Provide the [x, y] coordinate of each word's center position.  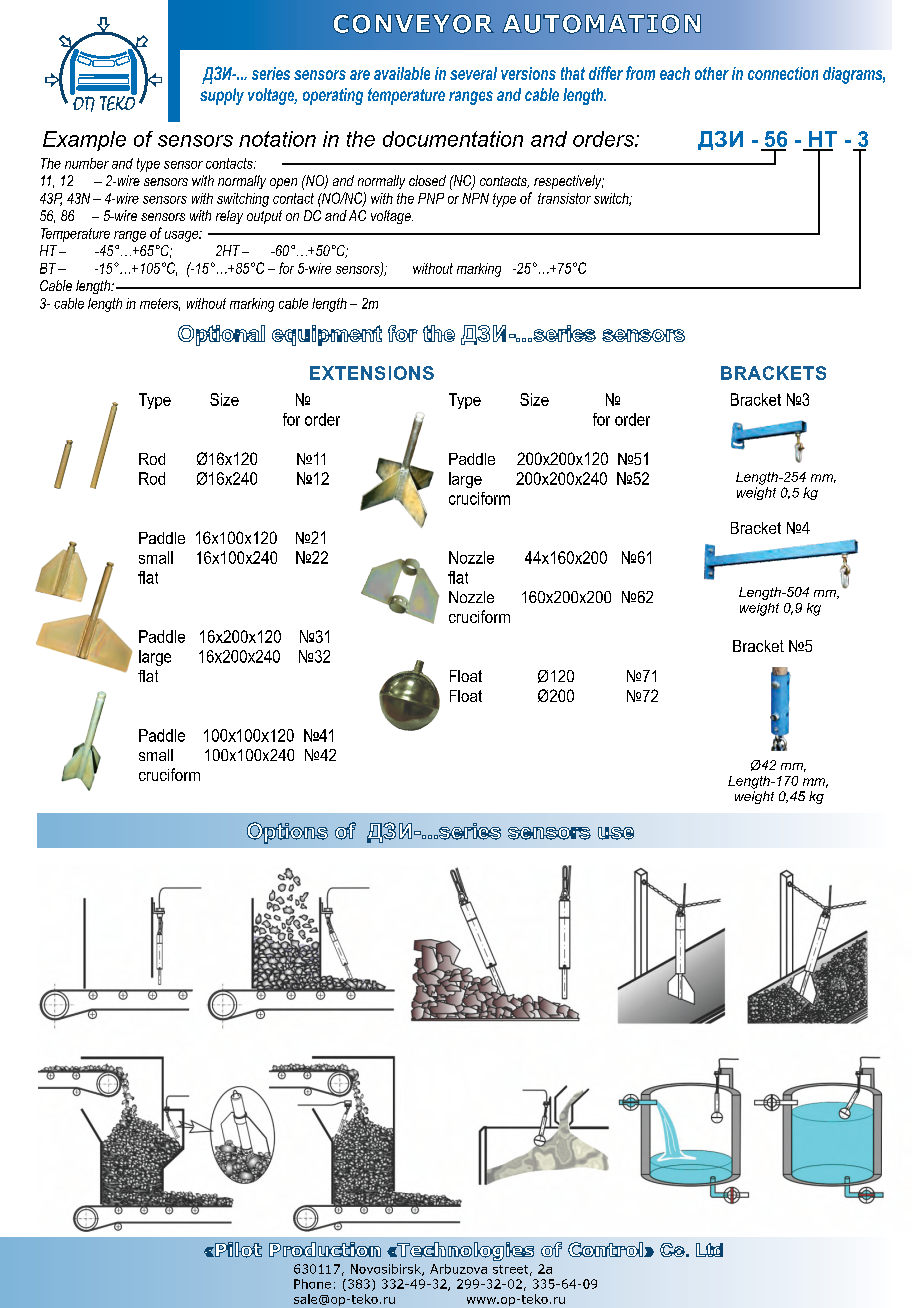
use [616, 833]
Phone [312, 1284]
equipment [327, 335]
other [712, 73]
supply [222, 96]
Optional [221, 335]
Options [287, 833]
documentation [453, 139]
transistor [564, 198]
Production [325, 1249]
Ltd [709, 1250]
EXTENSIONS [372, 373]
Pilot [237, 1250]
